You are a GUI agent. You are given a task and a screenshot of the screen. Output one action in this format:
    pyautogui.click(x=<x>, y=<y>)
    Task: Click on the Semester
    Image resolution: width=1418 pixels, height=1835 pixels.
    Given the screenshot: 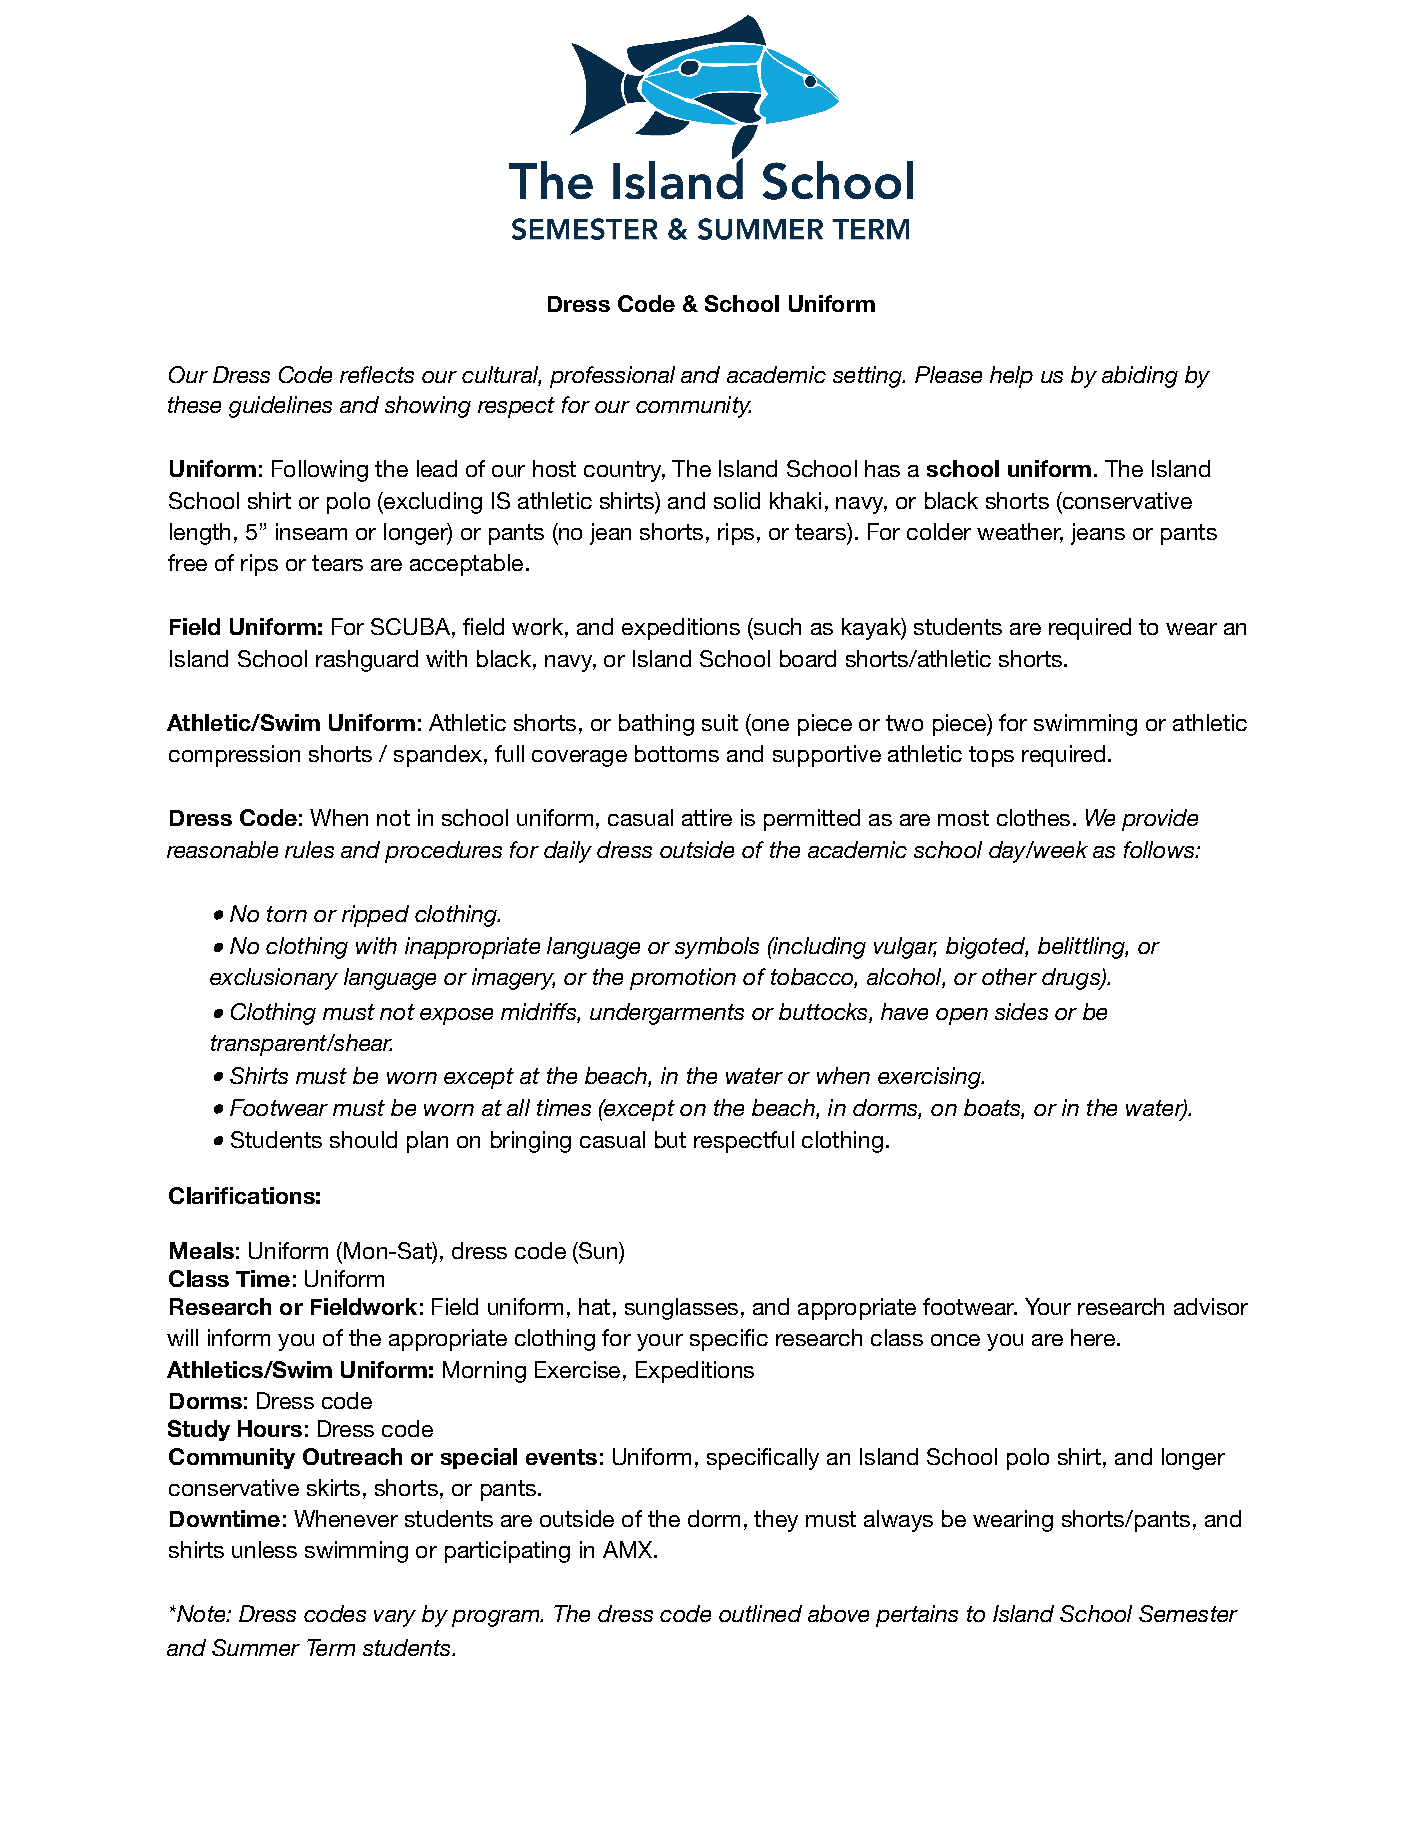 What is the action you would take?
    pyautogui.click(x=1188, y=1613)
